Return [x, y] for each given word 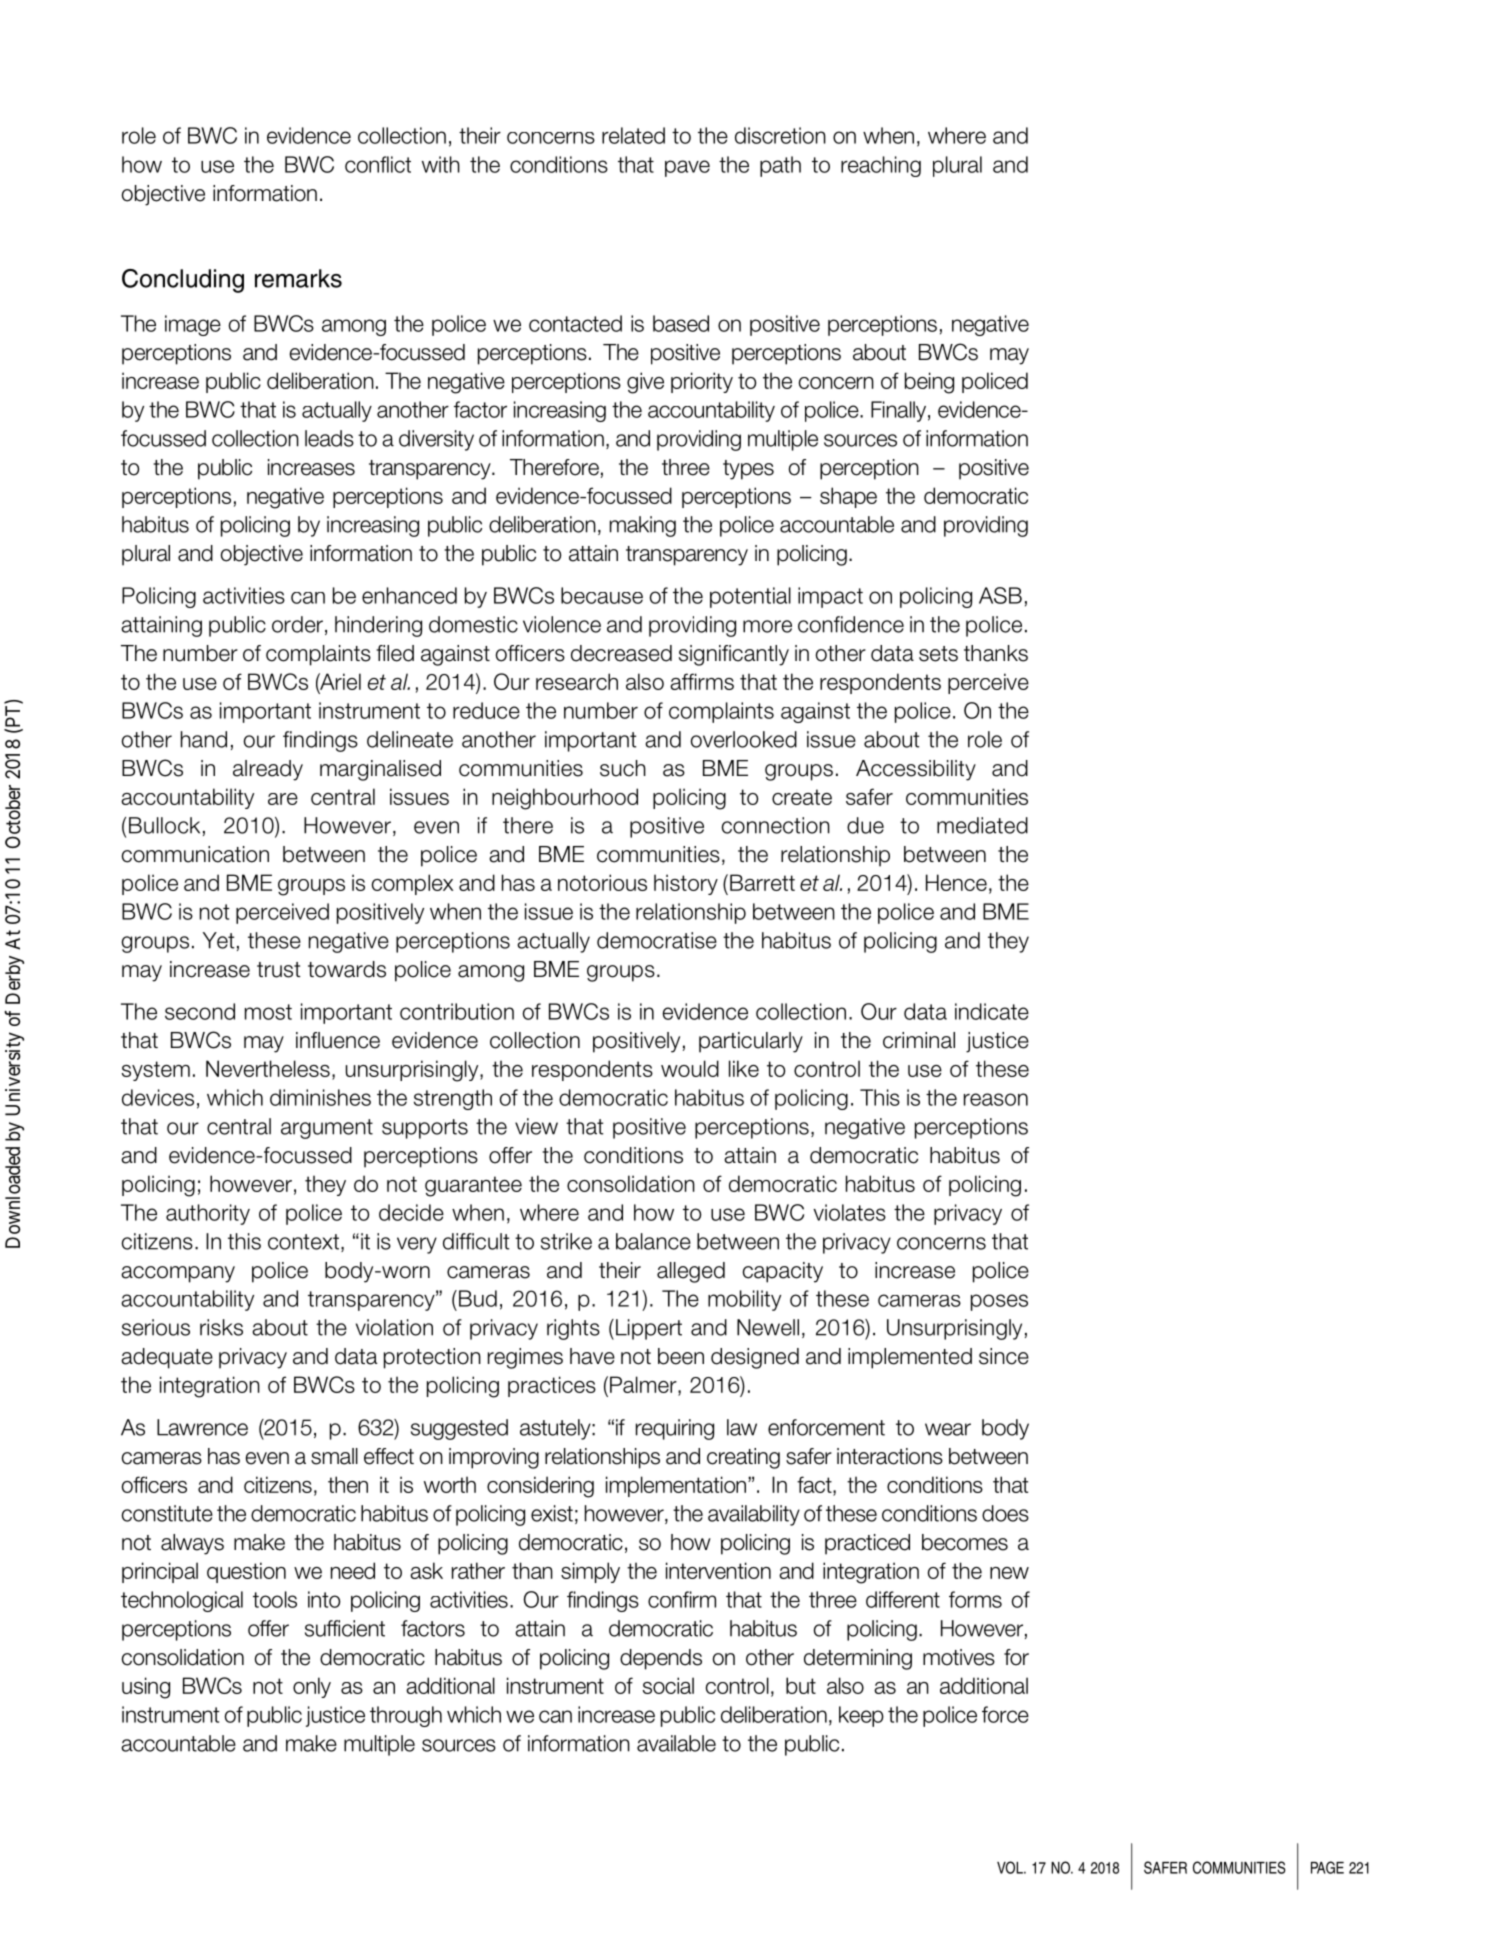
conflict [378, 164]
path [780, 166]
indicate [992, 1011]
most [268, 1012]
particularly [751, 1042]
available [676, 1743]
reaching [881, 166]
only [312, 1687]
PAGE [1327, 1867]
